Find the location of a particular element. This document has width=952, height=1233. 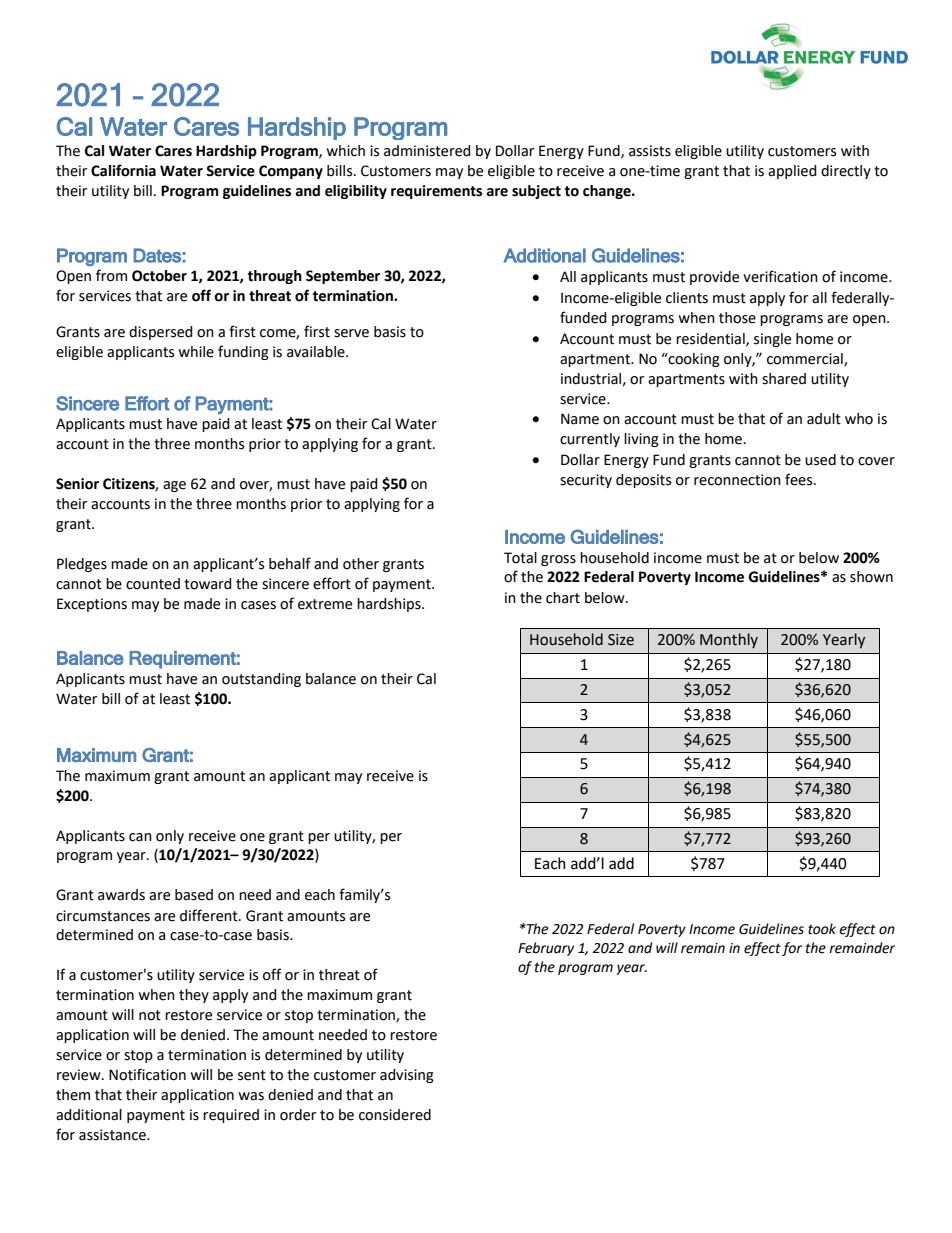

applied is located at coordinates (792, 172).
